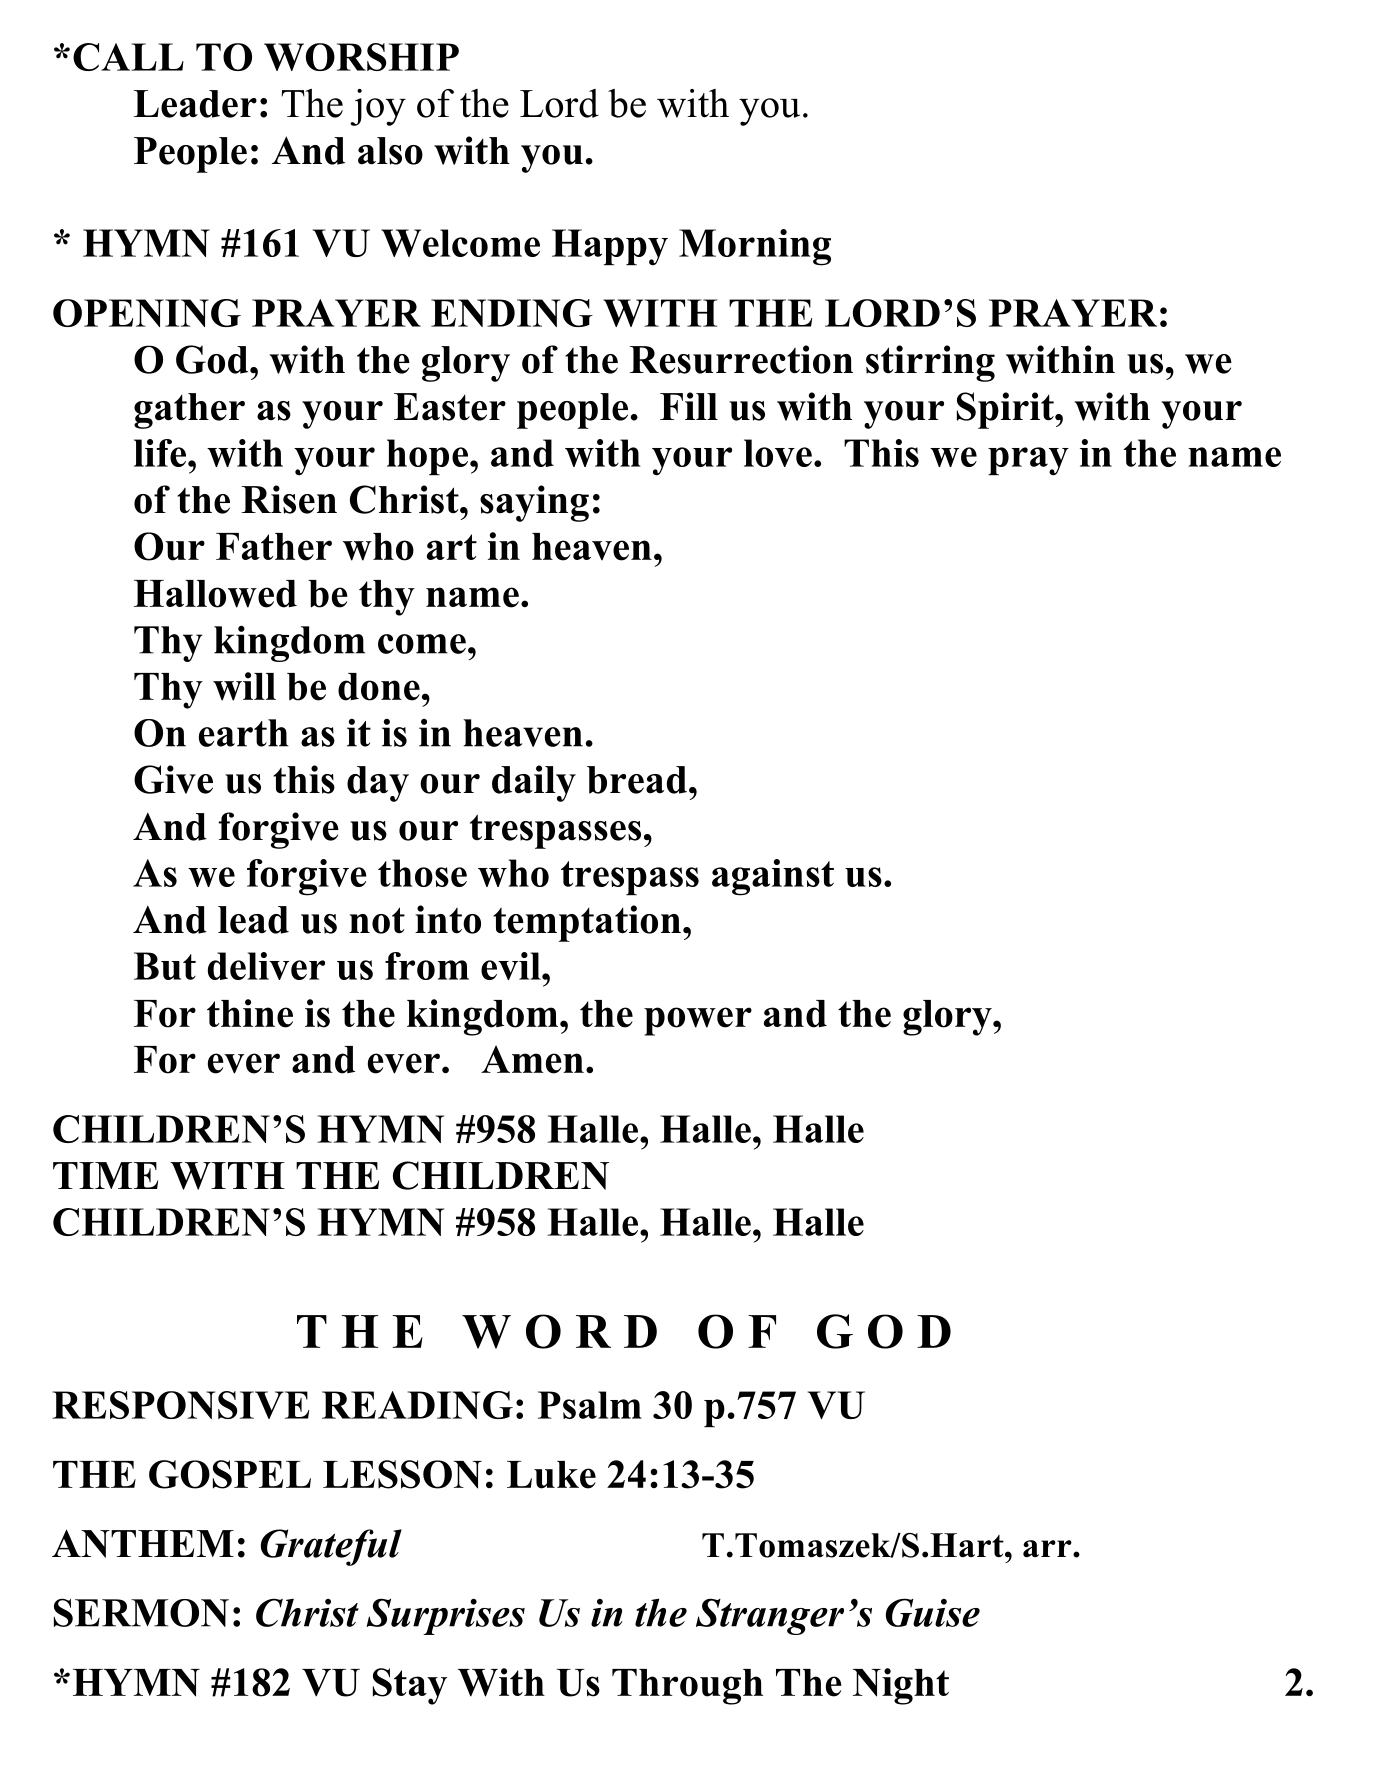 This screenshot has height=1786, width=1380. Describe the element at coordinates (933, 1612) in the screenshot. I see `Guise` at that location.
